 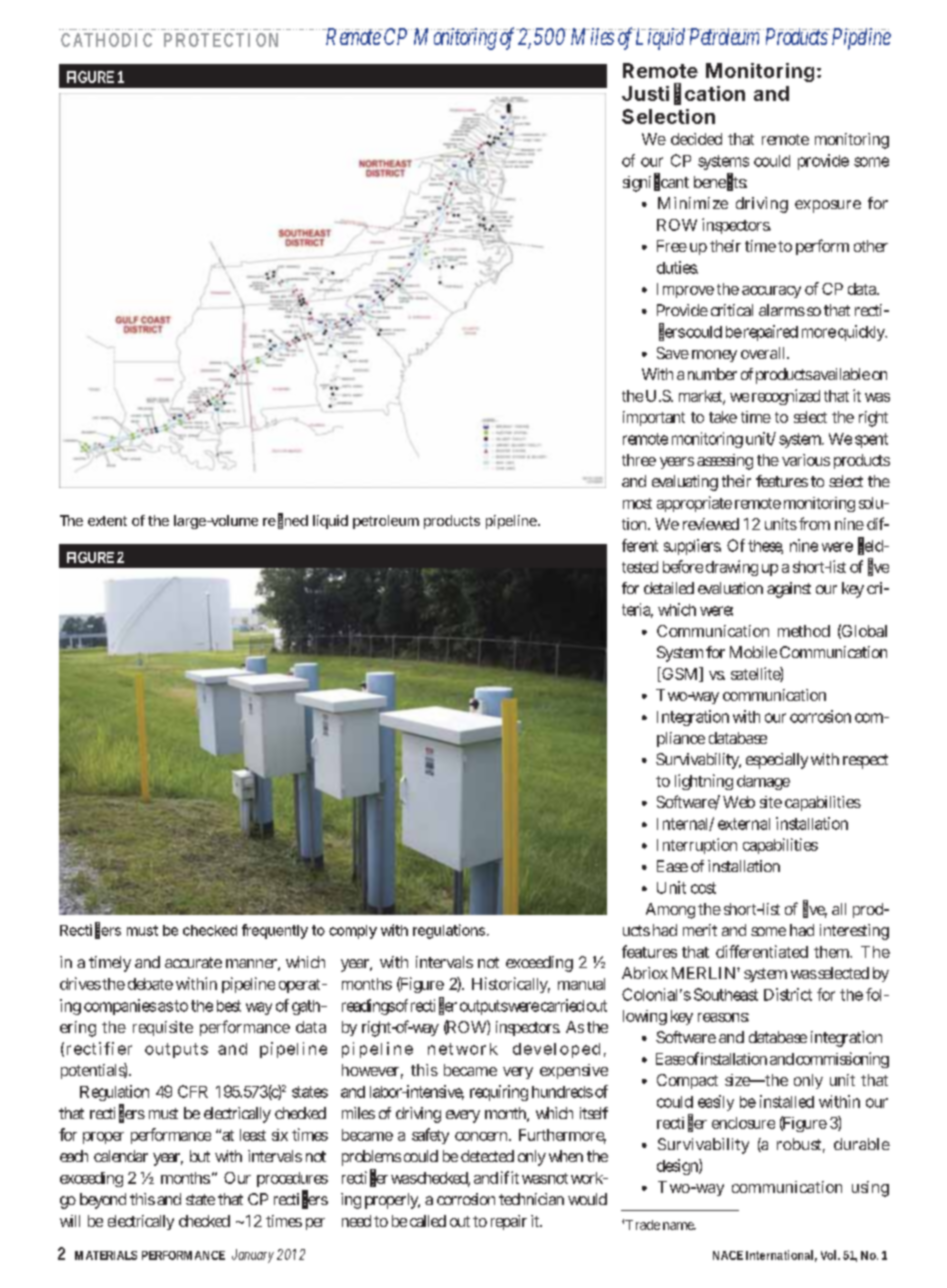 I want to click on most, so click(x=637, y=503).
